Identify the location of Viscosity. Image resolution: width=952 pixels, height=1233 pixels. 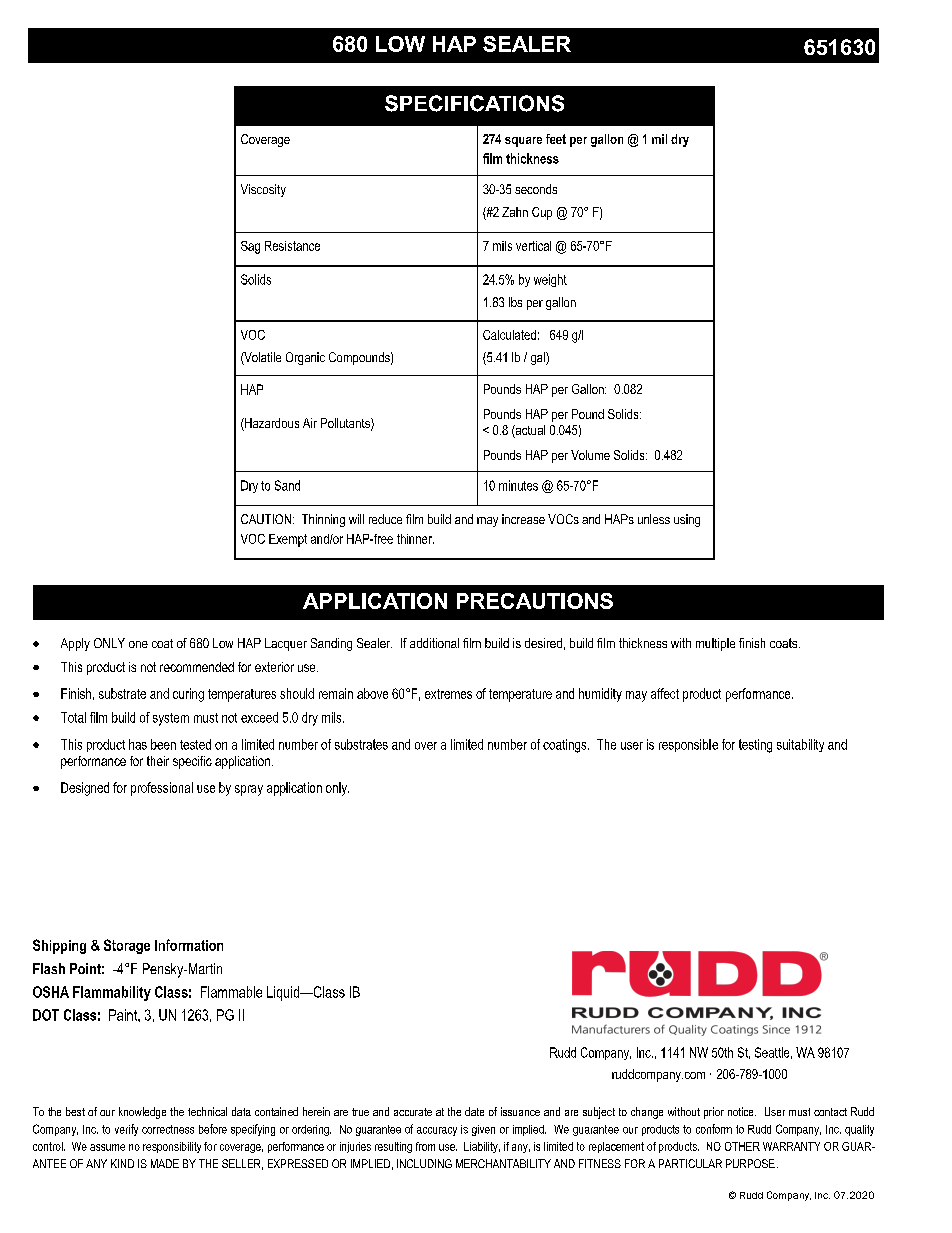
(263, 190).
